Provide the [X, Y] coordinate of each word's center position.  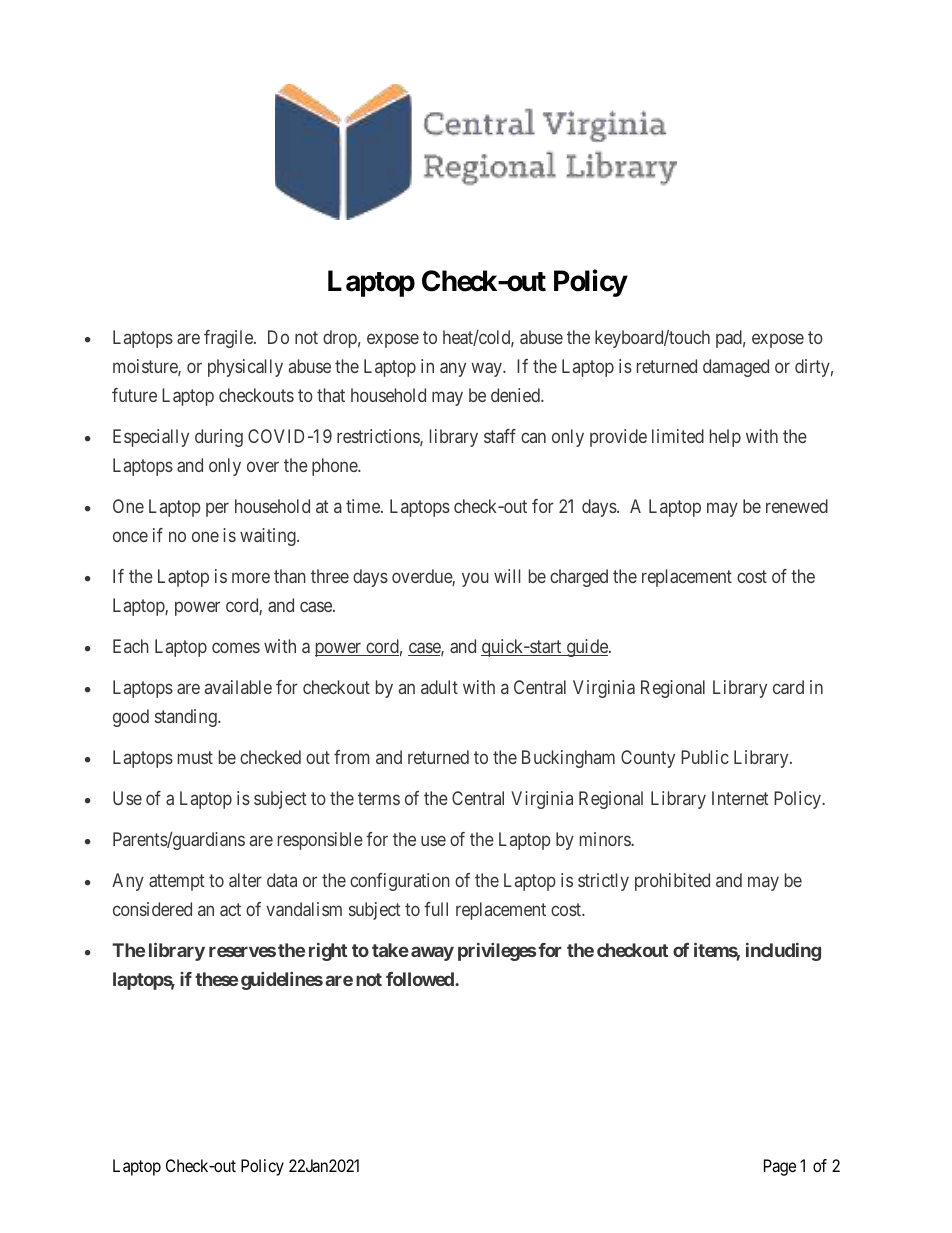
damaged [736, 368]
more [251, 577]
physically [245, 368]
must [195, 757]
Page [780, 1167]
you [475, 579]
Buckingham [568, 759]
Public [705, 757]
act [230, 909]
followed [421, 979]
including [783, 952]
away [432, 953]
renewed [797, 506]
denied [516, 395]
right [328, 952]
